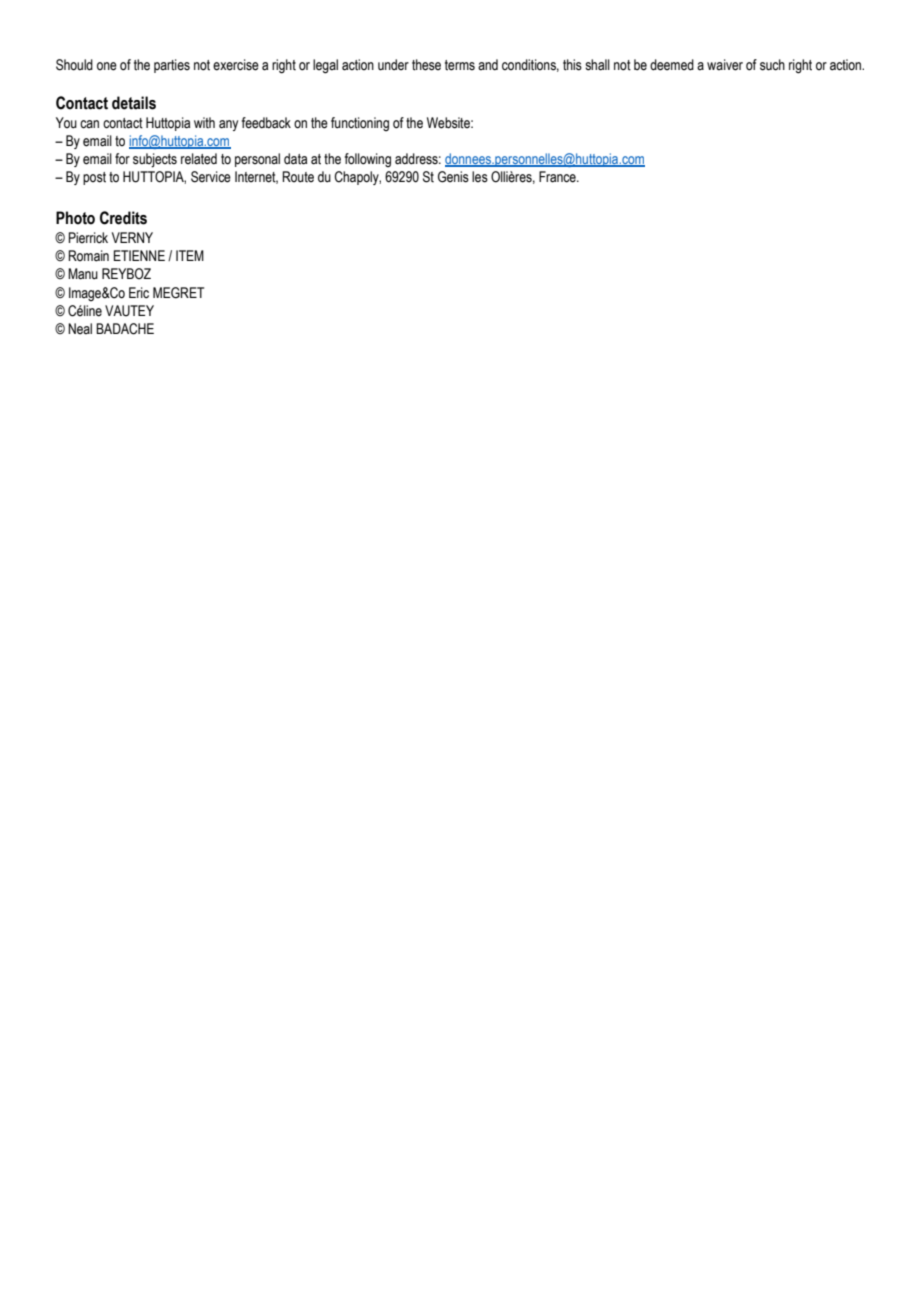  I want to click on parties, so click(172, 66).
